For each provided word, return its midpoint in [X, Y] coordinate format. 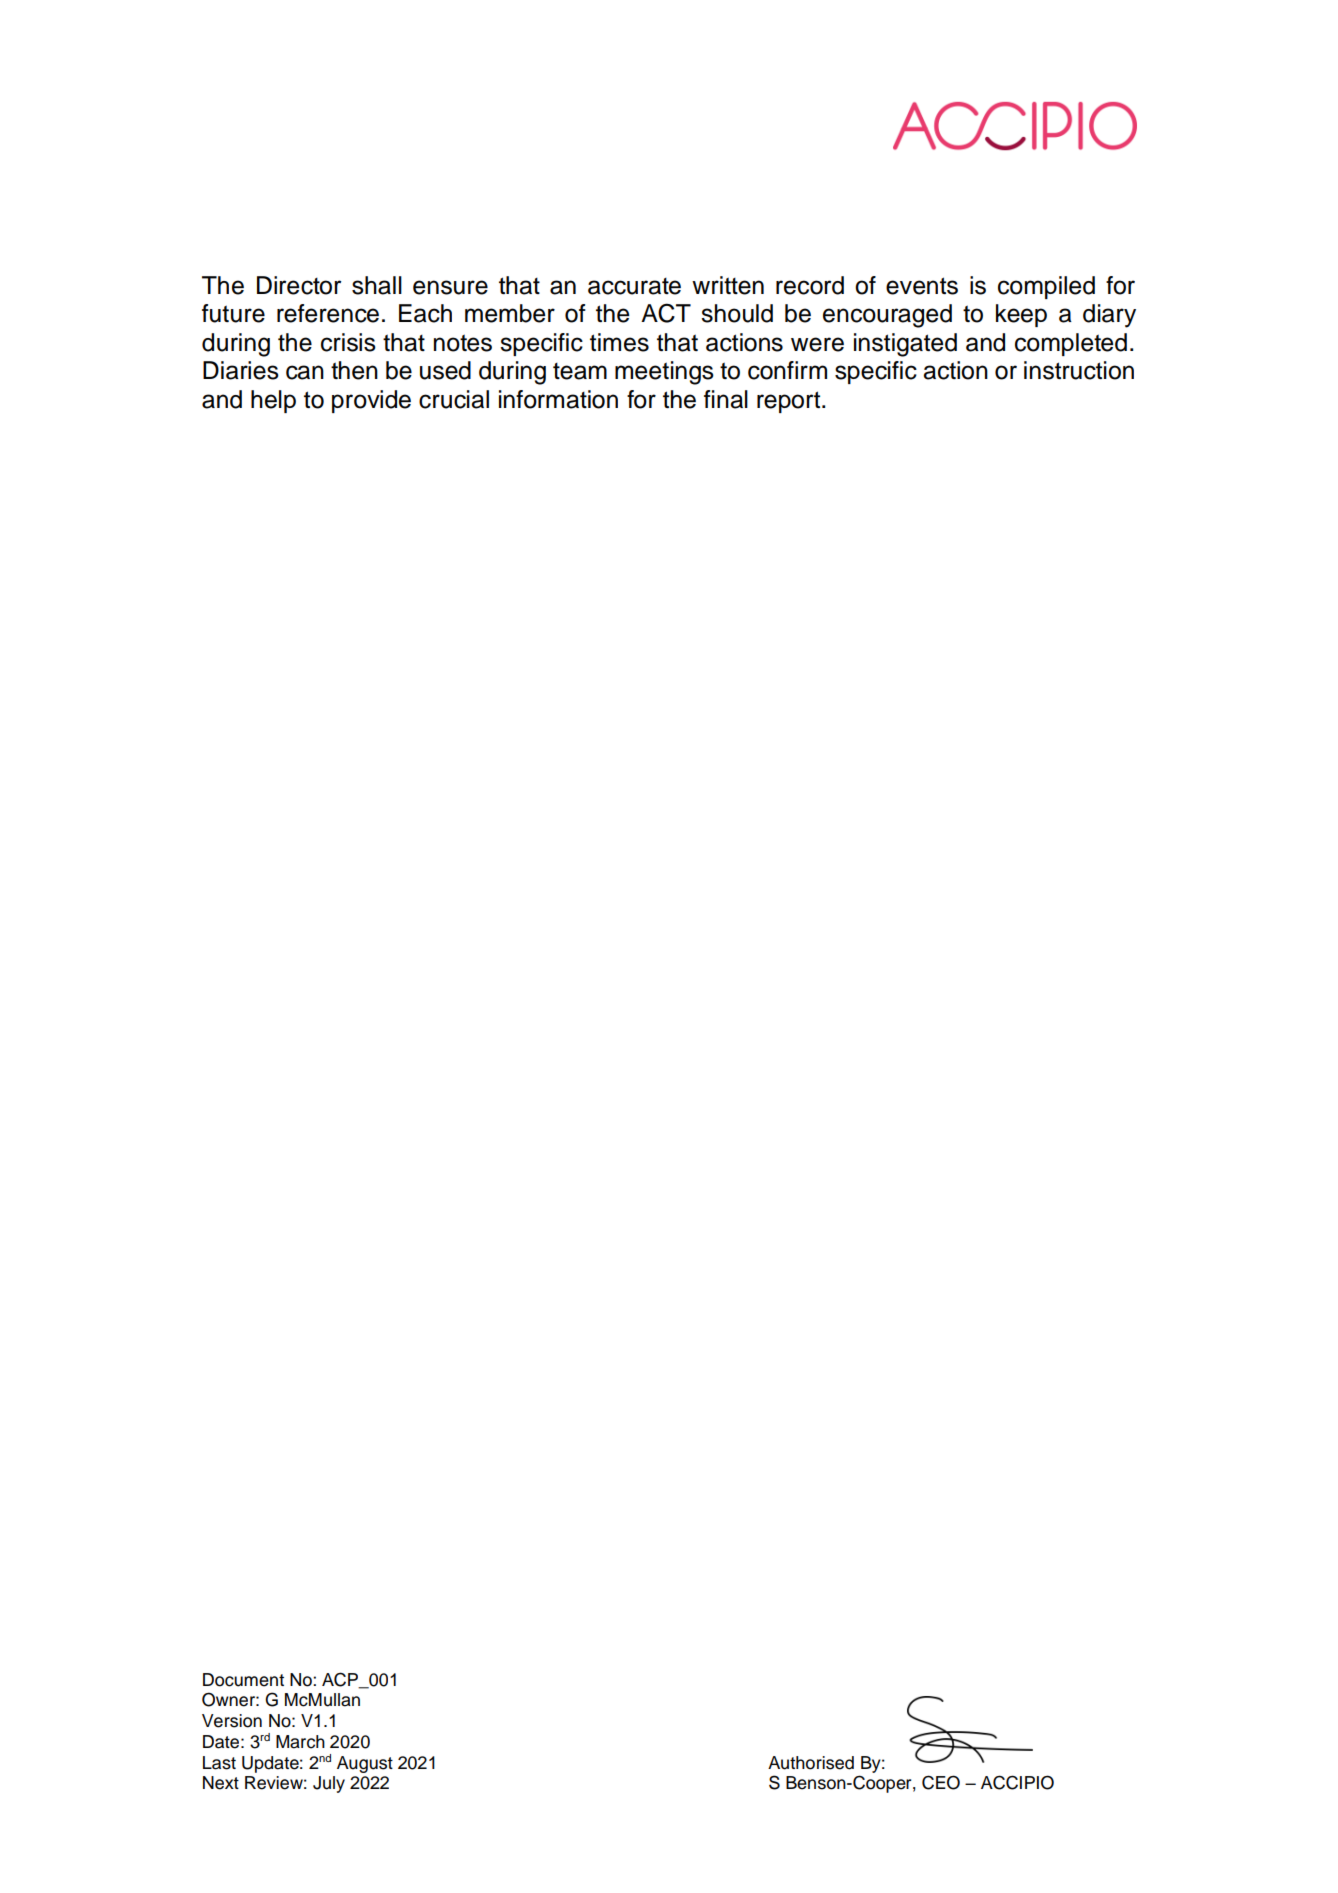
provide [371, 401]
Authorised [811, 1763]
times [619, 342]
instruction [1079, 370]
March [300, 1742]
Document [243, 1680]
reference [328, 313]
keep [1021, 315]
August [365, 1764]
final [726, 399]
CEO [941, 1782]
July [329, 1784]
